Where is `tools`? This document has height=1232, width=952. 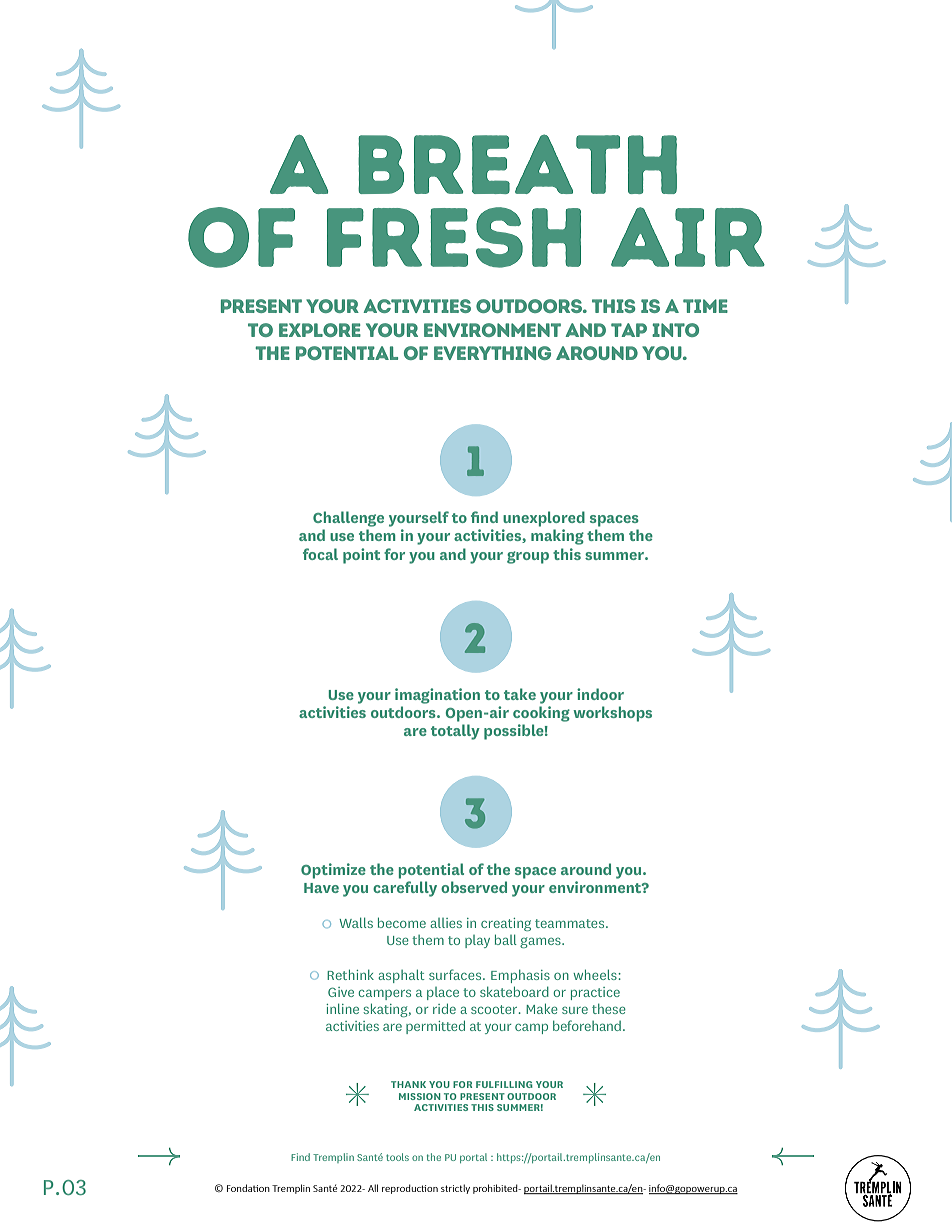 tools is located at coordinates (397, 1157).
